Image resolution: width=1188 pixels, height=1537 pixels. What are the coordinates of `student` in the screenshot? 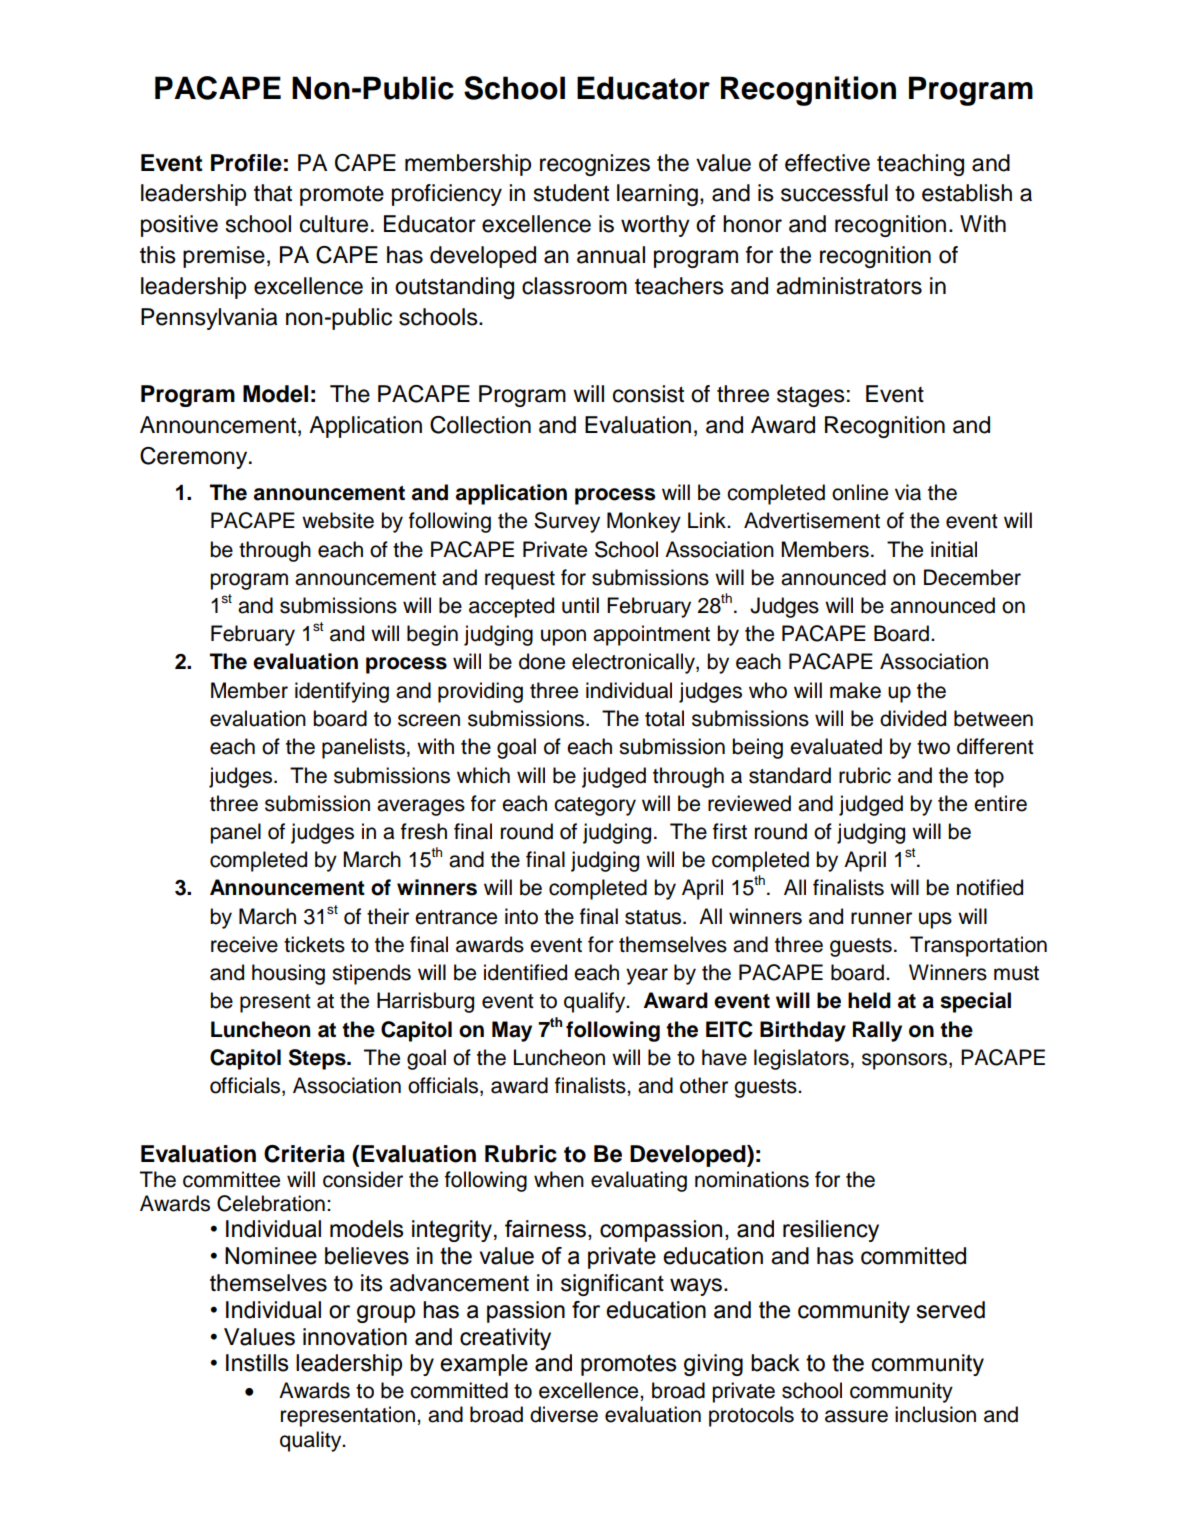 It's located at (571, 193).
